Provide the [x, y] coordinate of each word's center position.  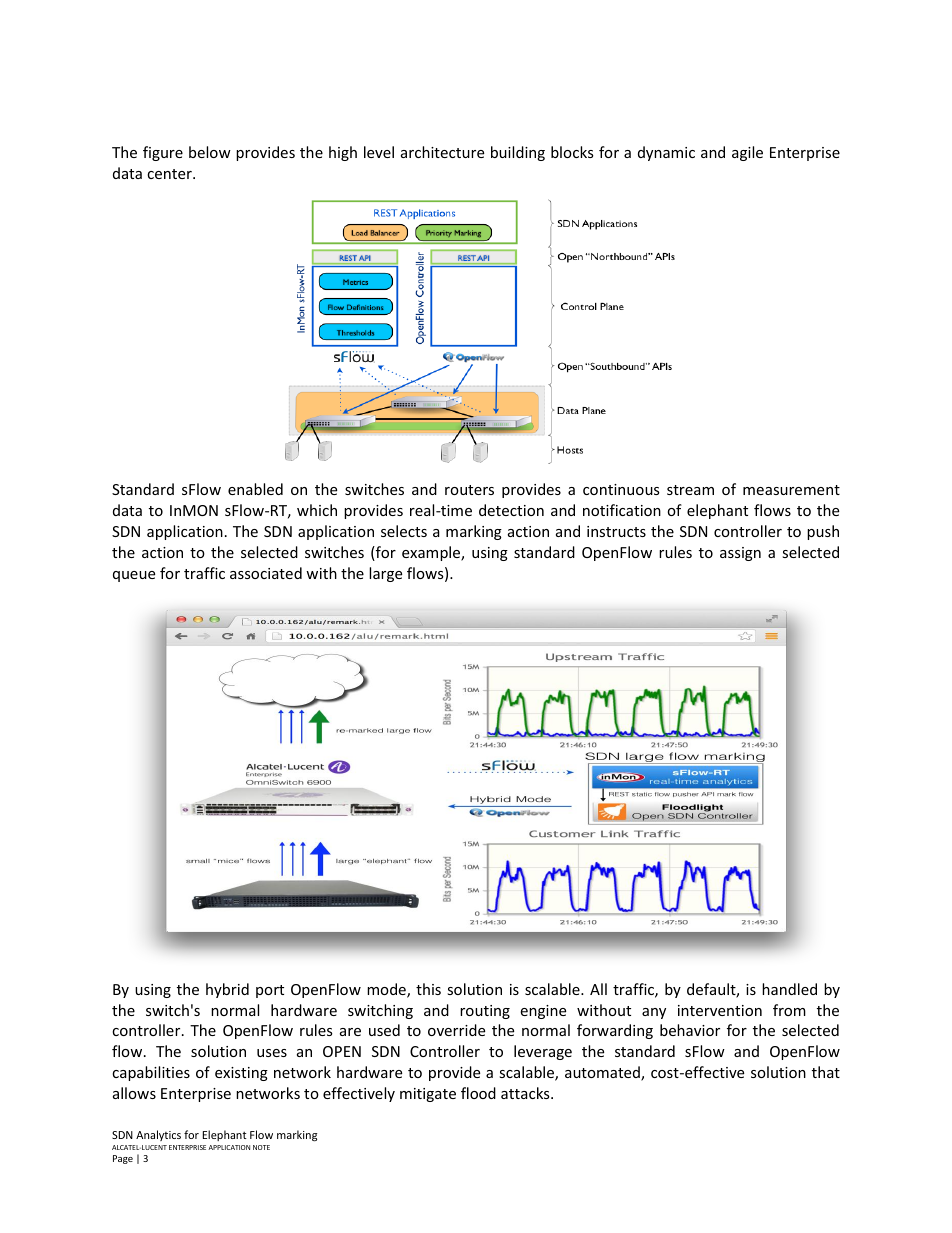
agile [747, 153]
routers [469, 490]
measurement [791, 490]
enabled [255, 489]
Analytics [158, 1135]
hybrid [227, 990]
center [170, 174]
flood [478, 1093]
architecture [442, 152]
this [428, 989]
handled [789, 989]
